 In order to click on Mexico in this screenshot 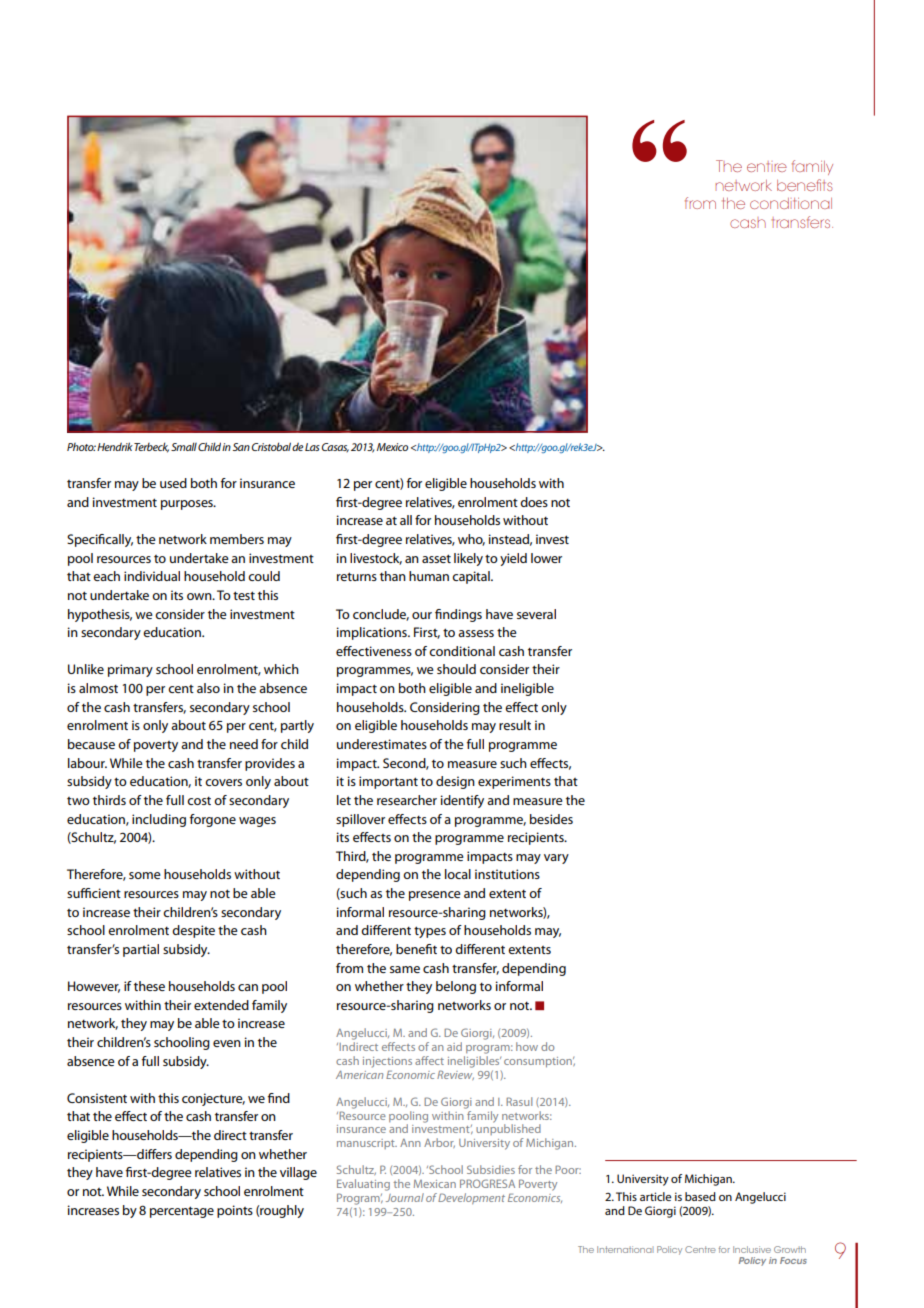, I will do `click(392, 447)`.
